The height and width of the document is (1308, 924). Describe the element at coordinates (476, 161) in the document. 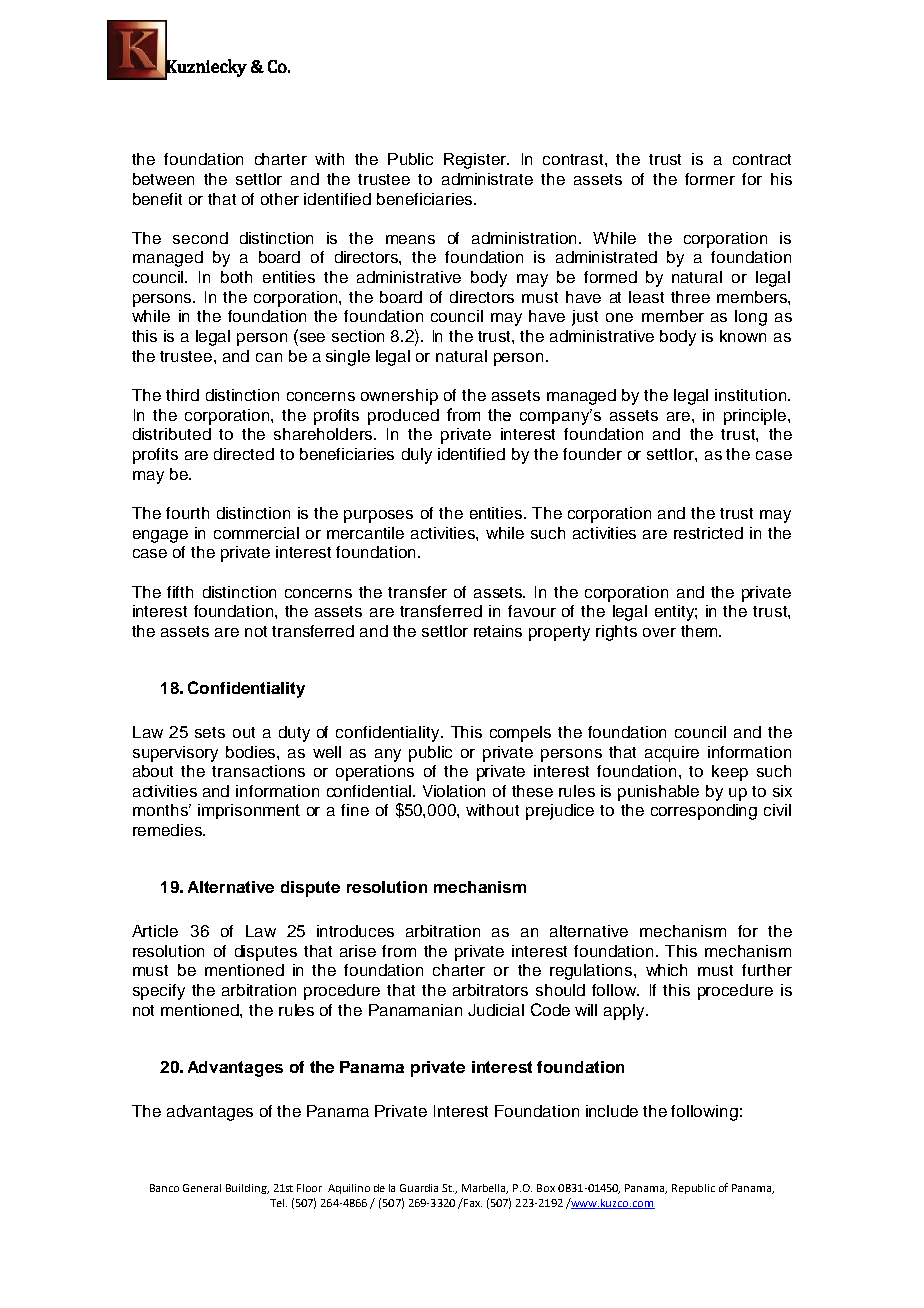

I see `Register` at that location.
